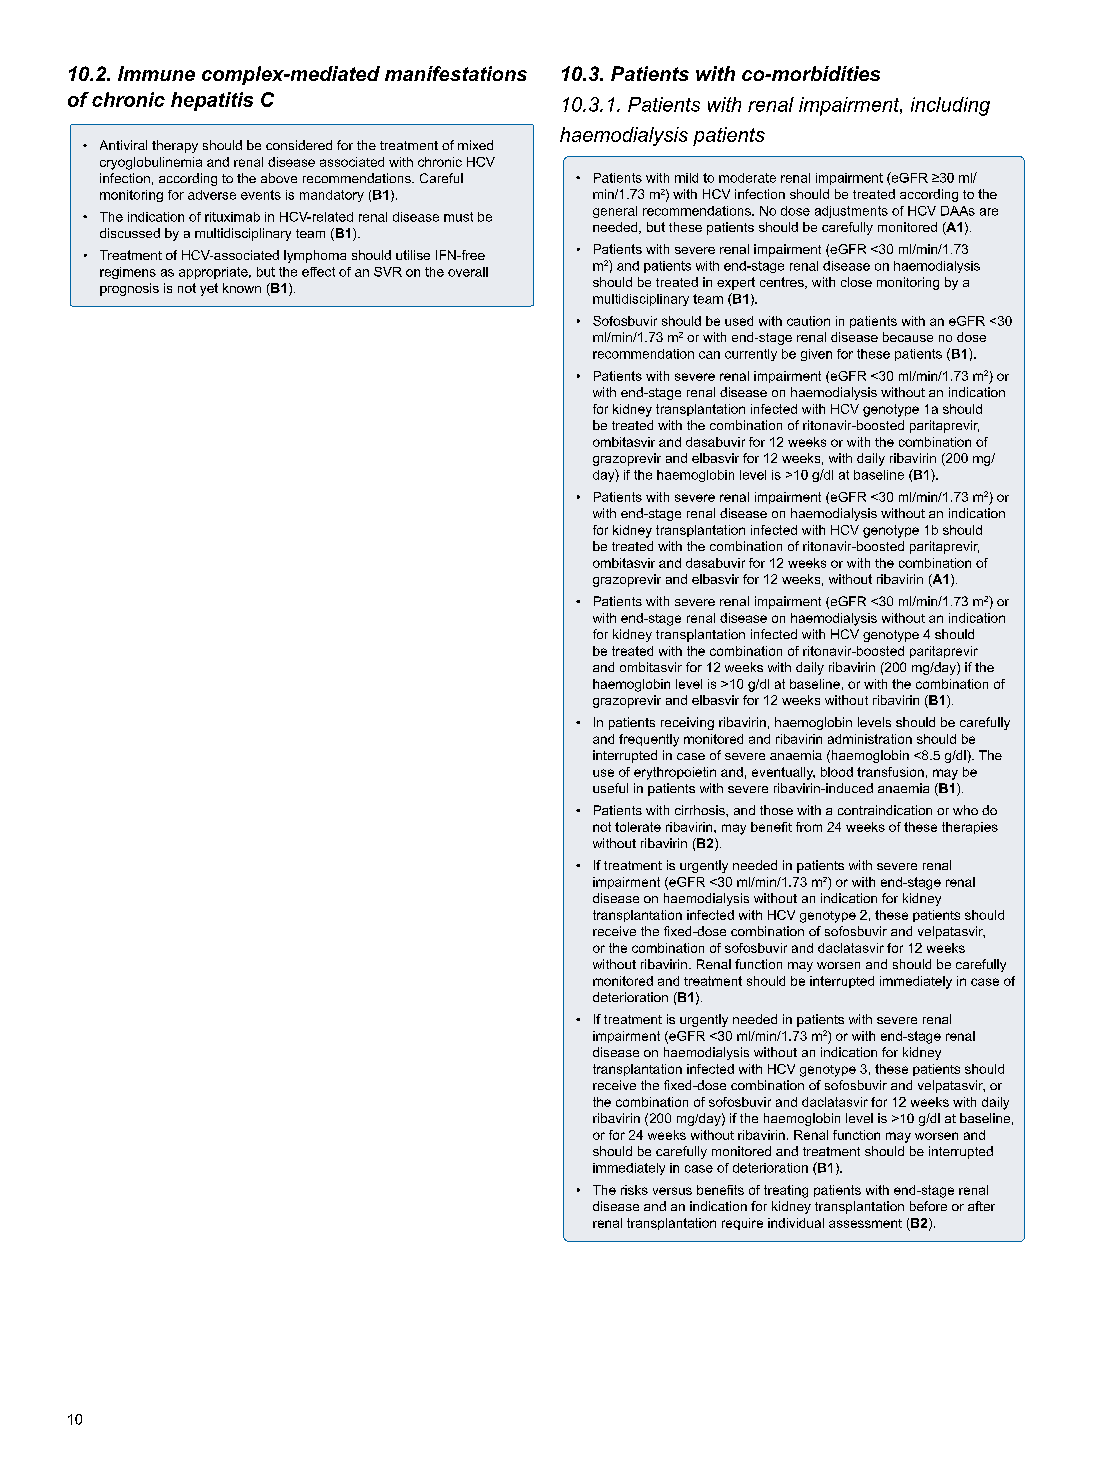  I want to click on useful, so click(610, 788).
